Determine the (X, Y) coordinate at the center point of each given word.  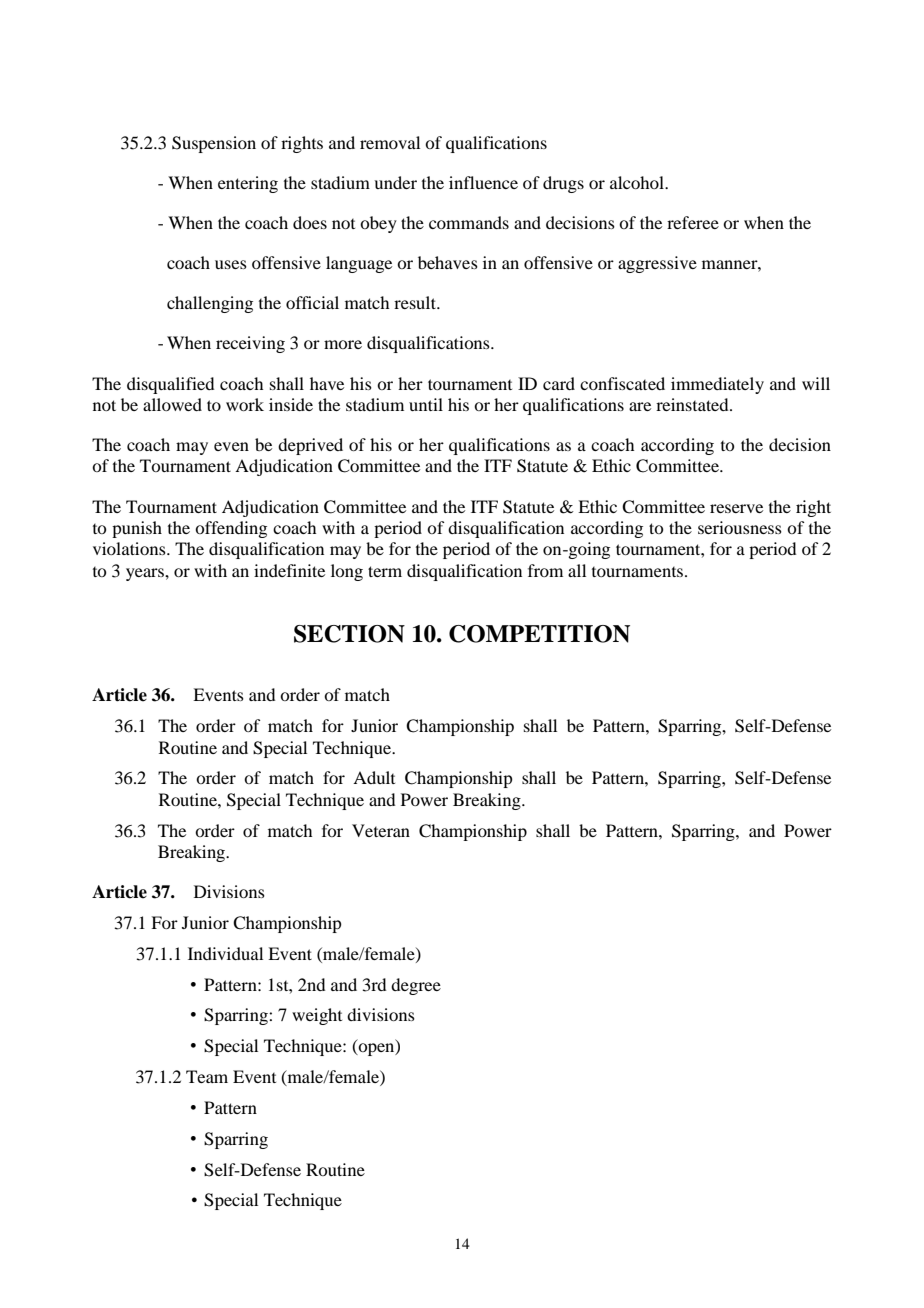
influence (483, 182)
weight (317, 1016)
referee (693, 222)
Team (207, 1076)
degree (416, 986)
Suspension (214, 144)
